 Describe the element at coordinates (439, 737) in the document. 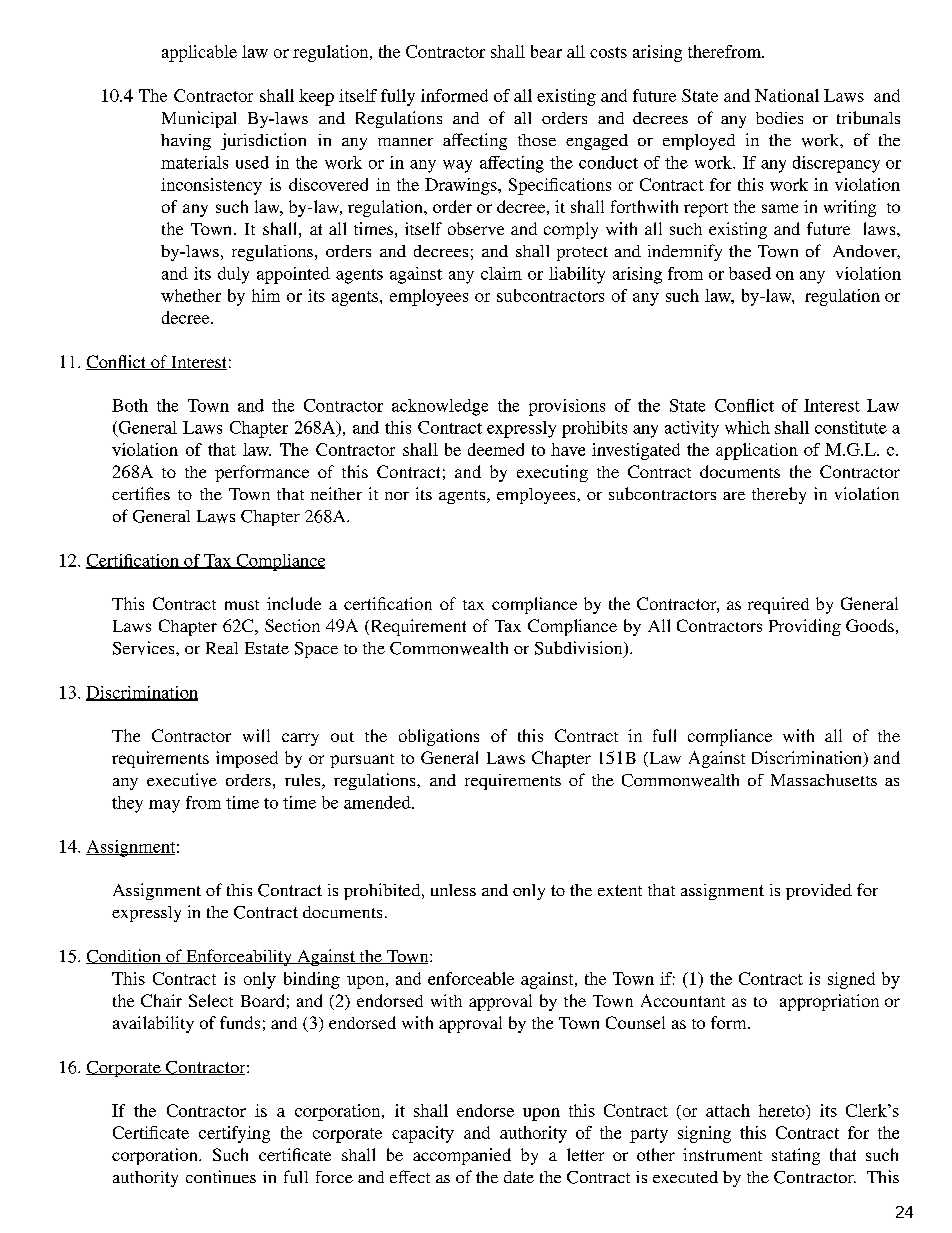

I see `obligations` at that location.
